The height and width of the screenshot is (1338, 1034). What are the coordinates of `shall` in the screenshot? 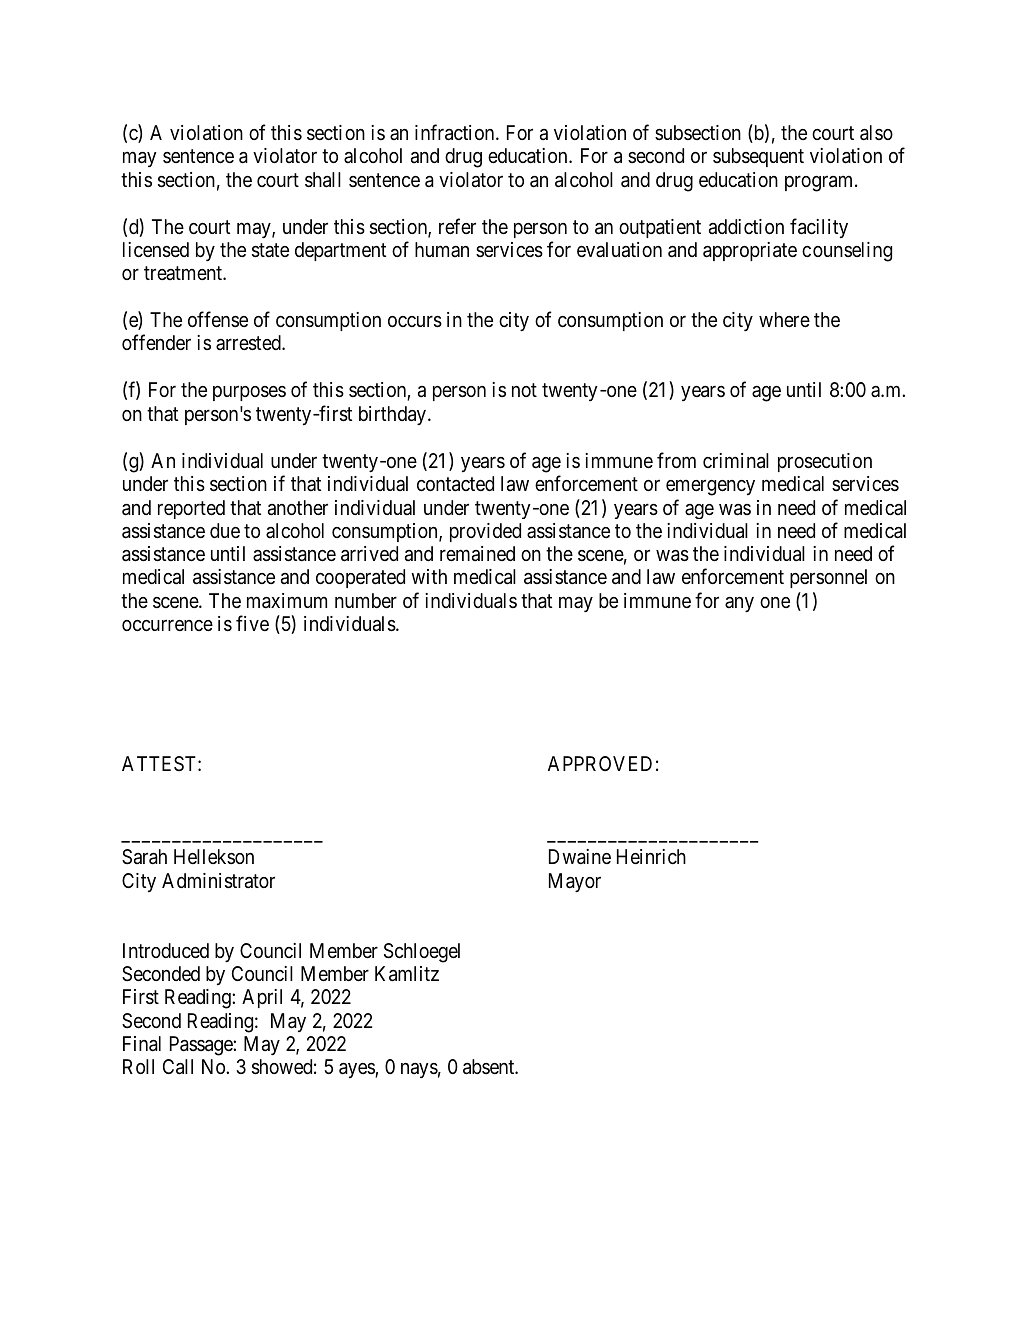 It's located at (323, 180).
